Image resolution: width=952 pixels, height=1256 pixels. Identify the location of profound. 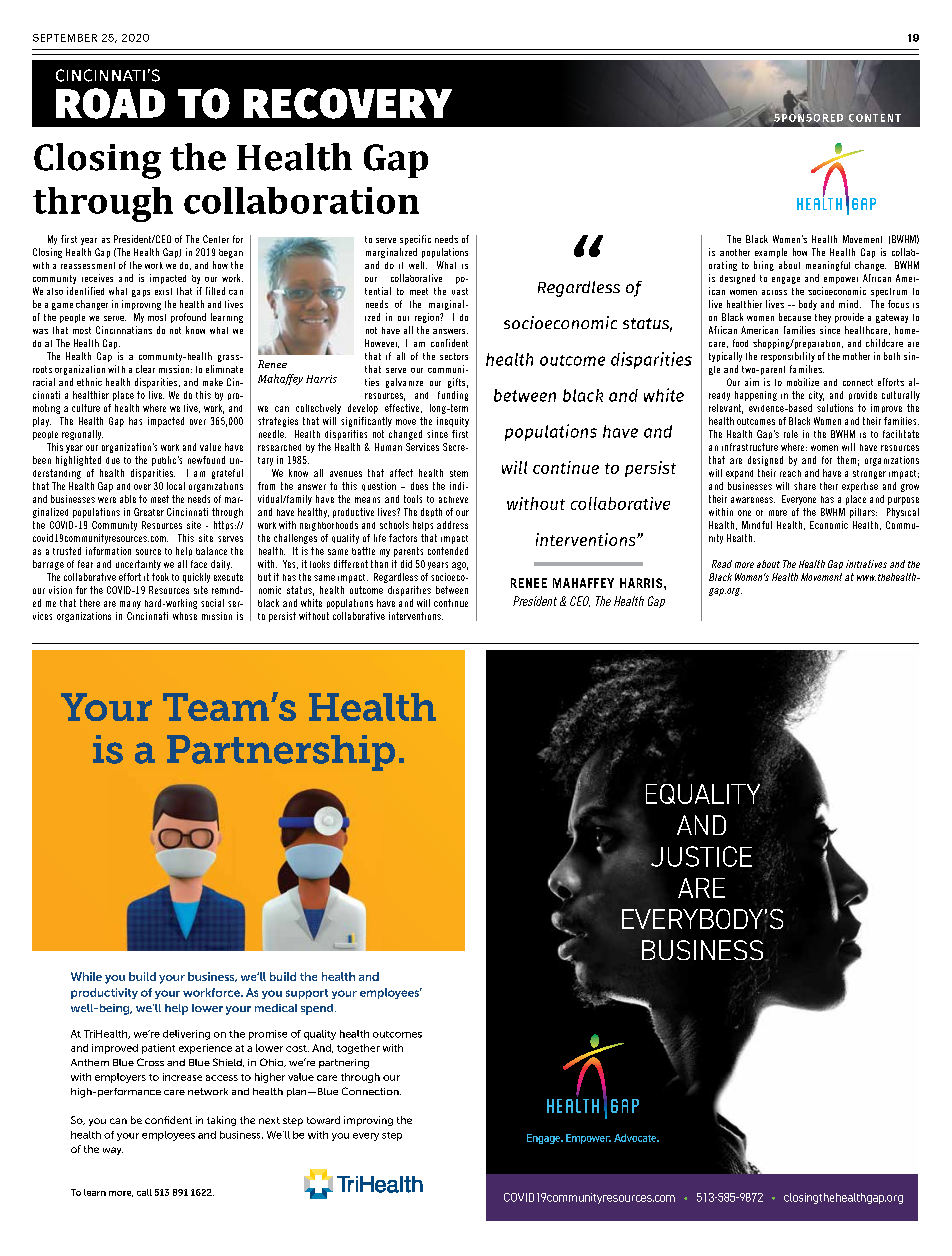
(188, 318).
